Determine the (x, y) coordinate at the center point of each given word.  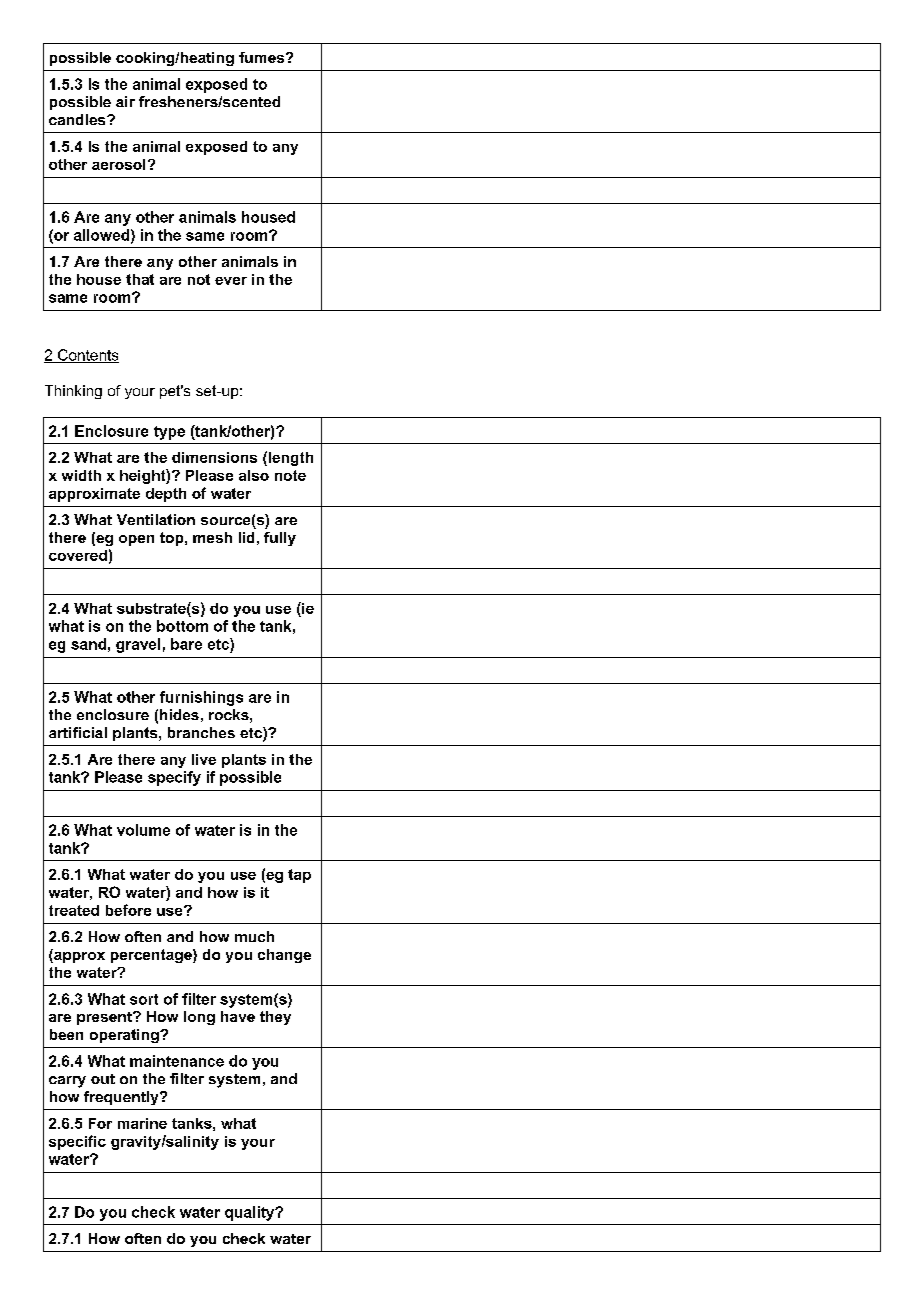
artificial (78, 732)
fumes (263, 57)
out (103, 1079)
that (140, 279)
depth (166, 495)
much (254, 936)
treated (74, 910)
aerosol (118, 164)
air (125, 101)
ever (231, 281)
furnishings (201, 698)
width (81, 475)
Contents (87, 356)
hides (179, 714)
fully (280, 539)
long (199, 1018)
